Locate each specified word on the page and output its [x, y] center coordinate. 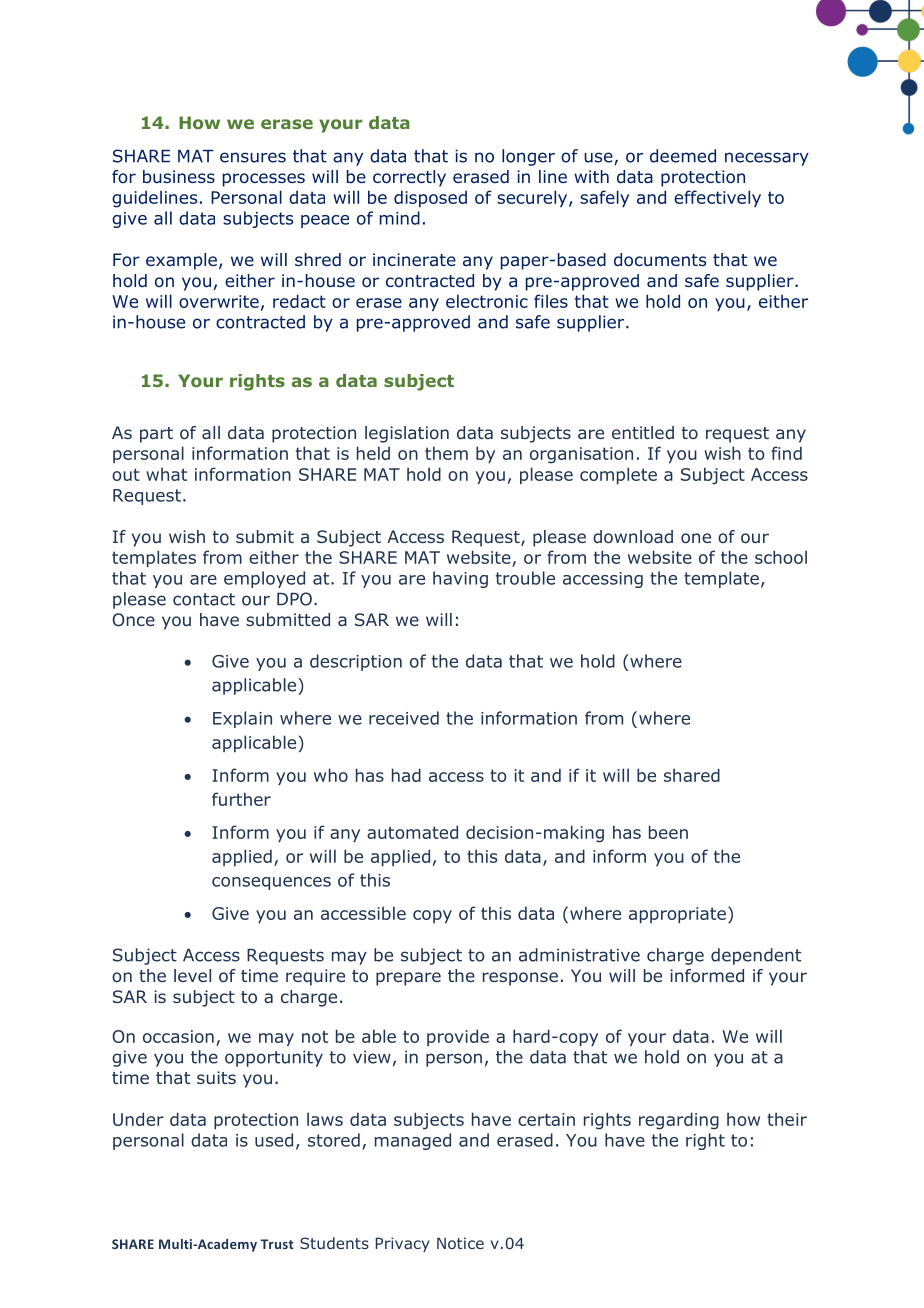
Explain [242, 719]
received [404, 718]
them [446, 453]
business [179, 177]
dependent [756, 956]
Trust [277, 1244]
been [668, 832]
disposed [430, 198]
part [156, 435]
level [192, 975]
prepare [408, 979]
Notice [460, 1243]
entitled [643, 432]
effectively [717, 198]
